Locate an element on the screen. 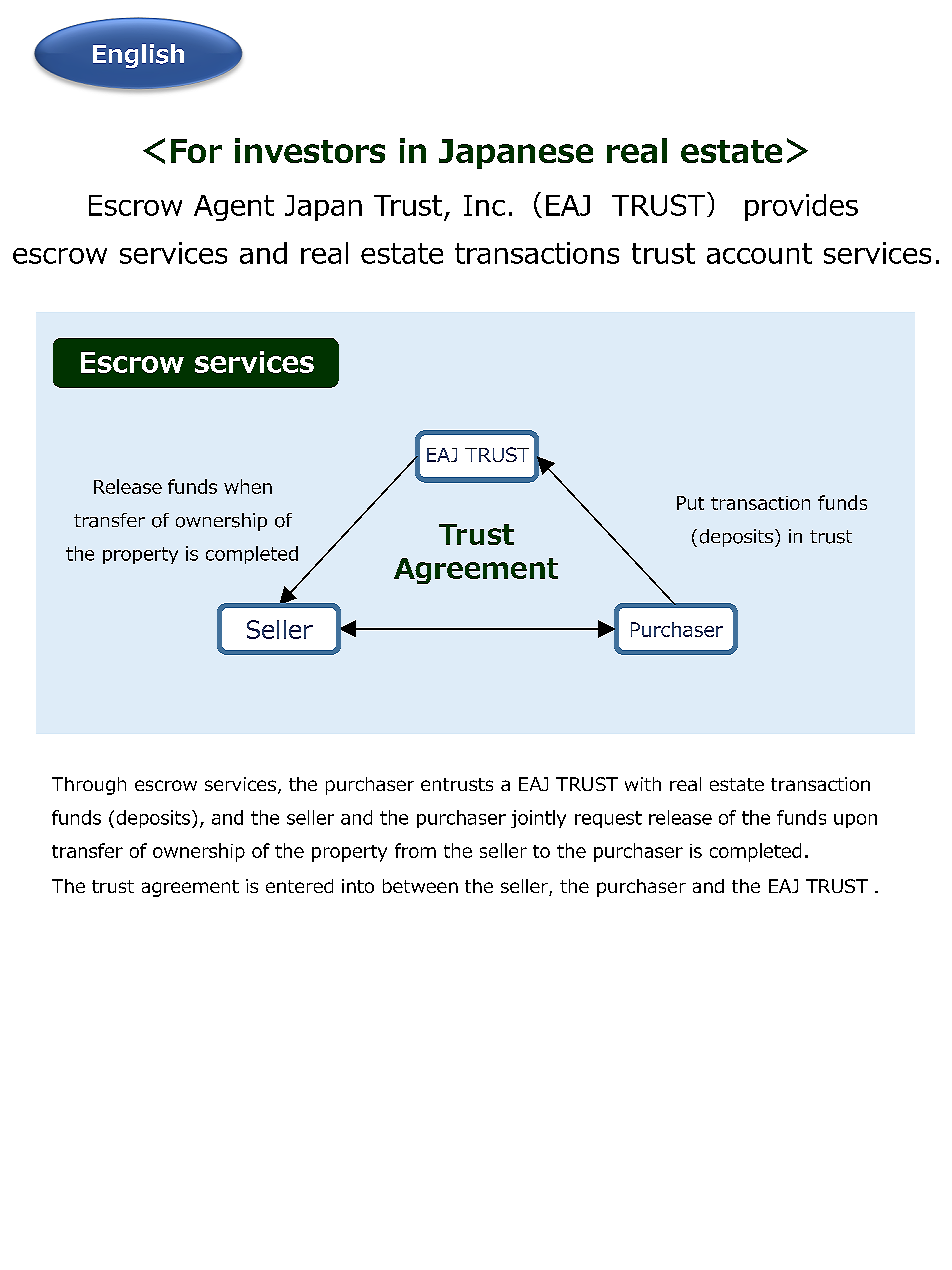 The width and height of the screenshot is (952, 1270). when is located at coordinates (248, 486).
